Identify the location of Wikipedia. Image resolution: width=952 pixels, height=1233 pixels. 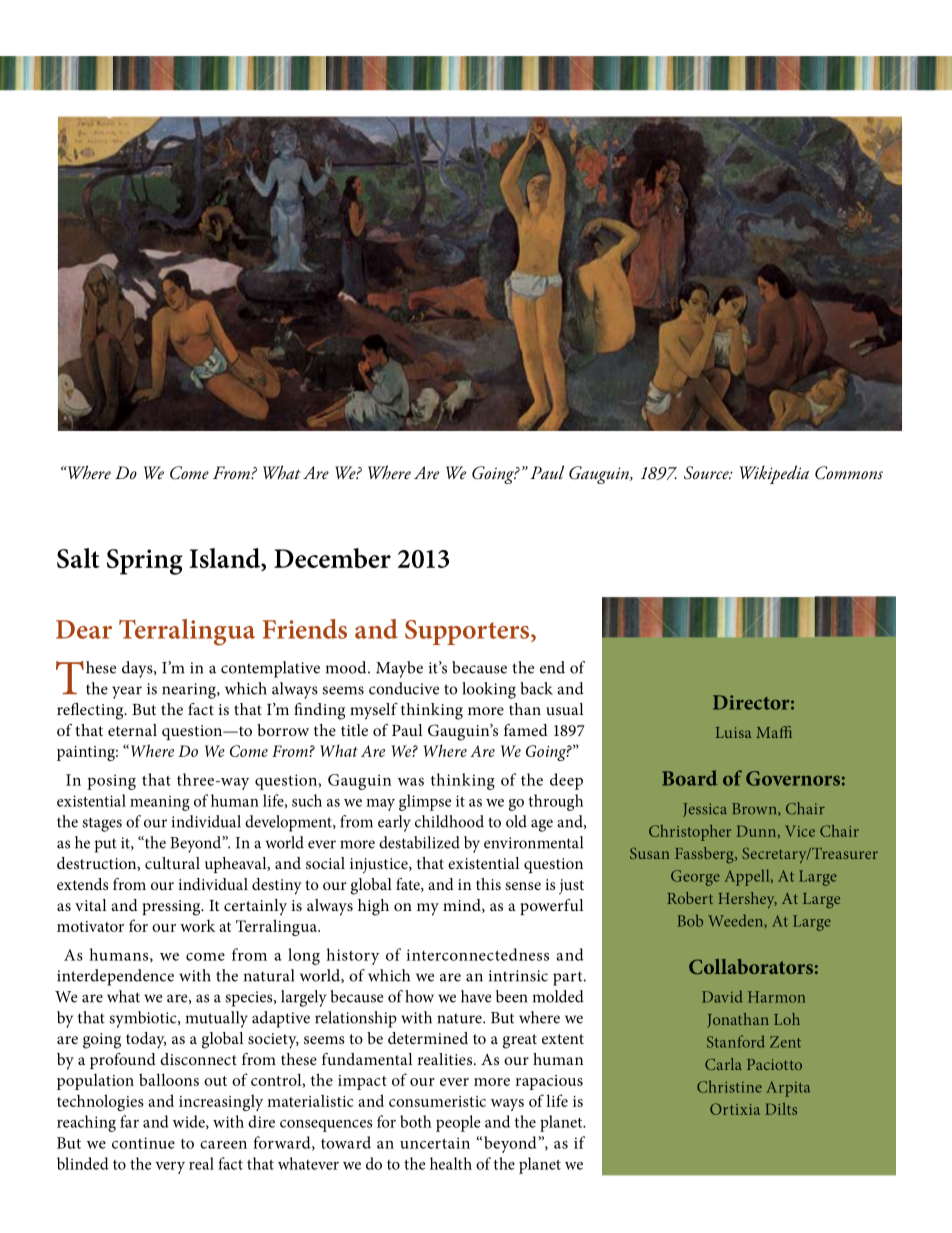
(774, 474).
